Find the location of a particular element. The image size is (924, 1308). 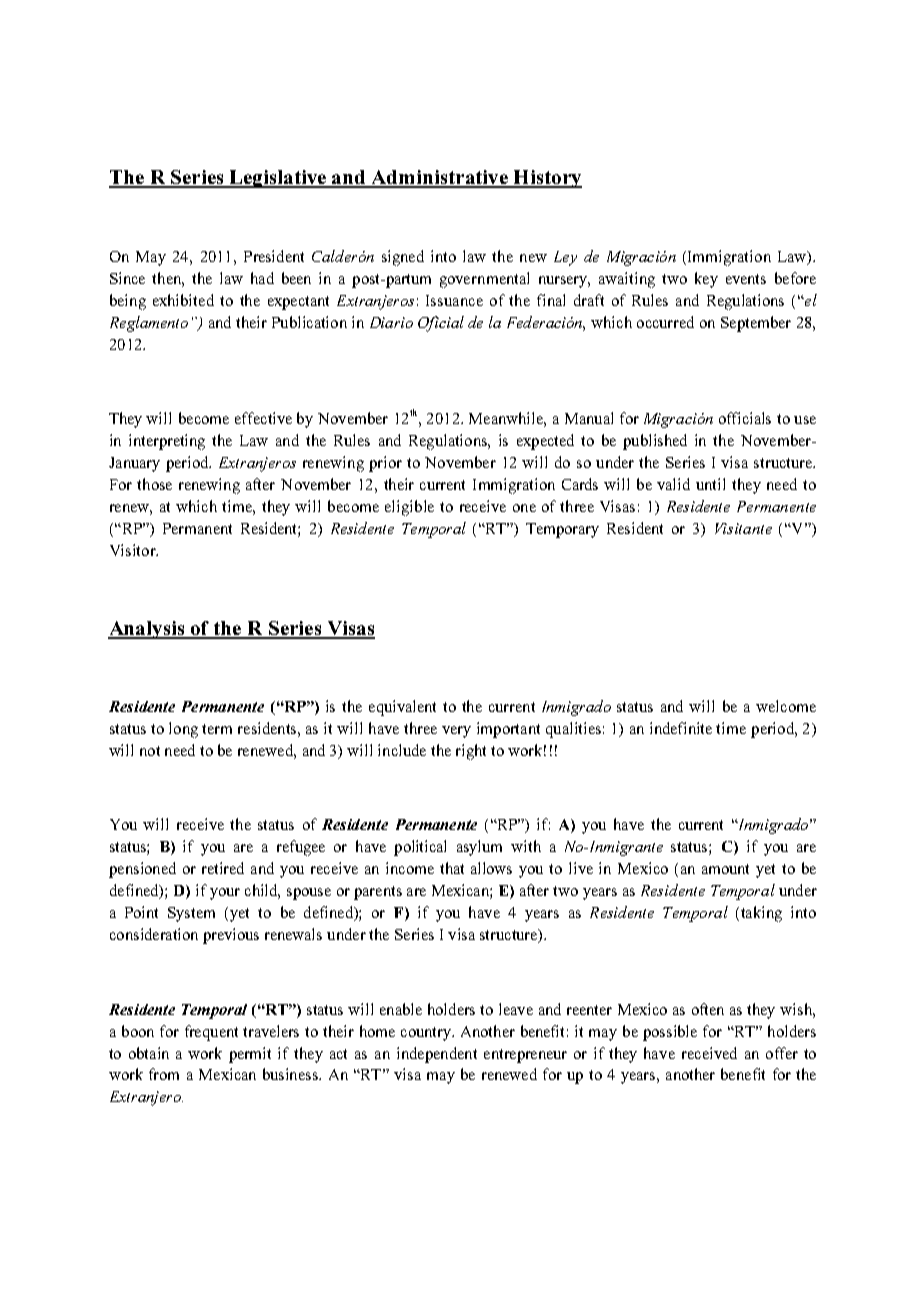

right is located at coordinates (471, 752).
